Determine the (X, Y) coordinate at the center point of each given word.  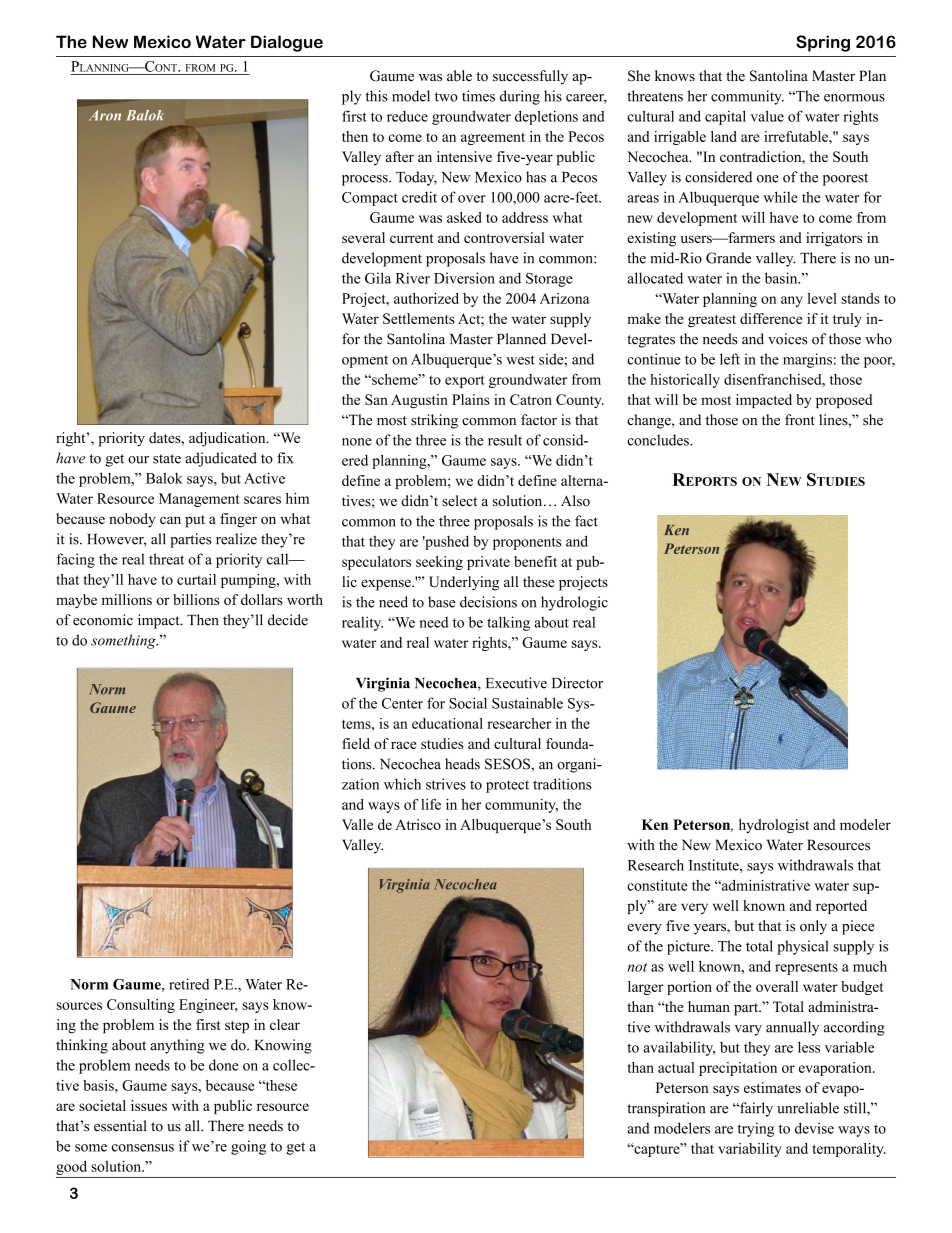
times (478, 96)
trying (756, 1129)
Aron (105, 115)
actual (676, 1067)
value (767, 116)
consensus (143, 1148)
